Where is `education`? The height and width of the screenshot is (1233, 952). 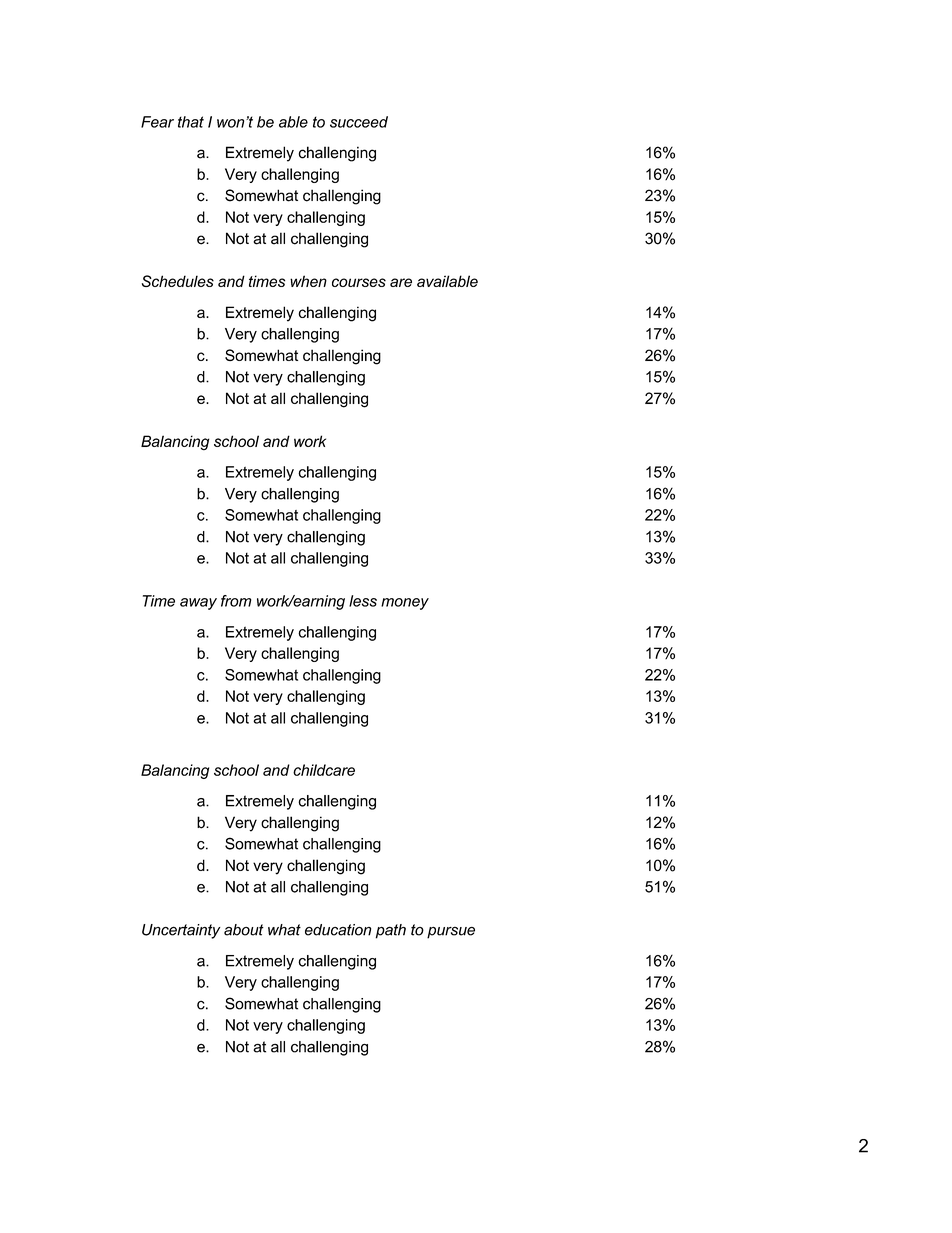
education is located at coordinates (338, 930).
